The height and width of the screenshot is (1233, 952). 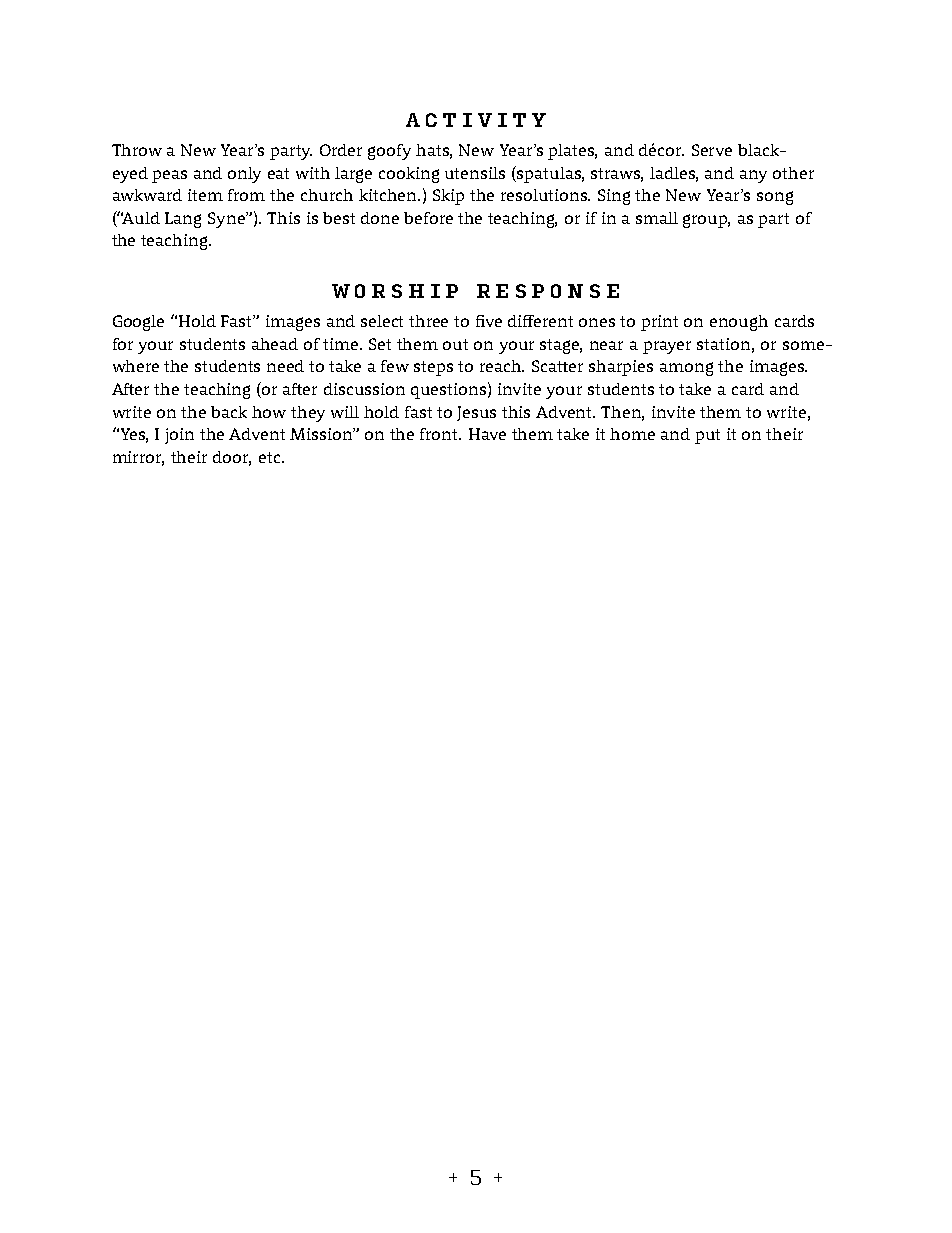 What do you see at coordinates (395, 291) in the screenshot?
I see `WORSHIP` at bounding box center [395, 291].
